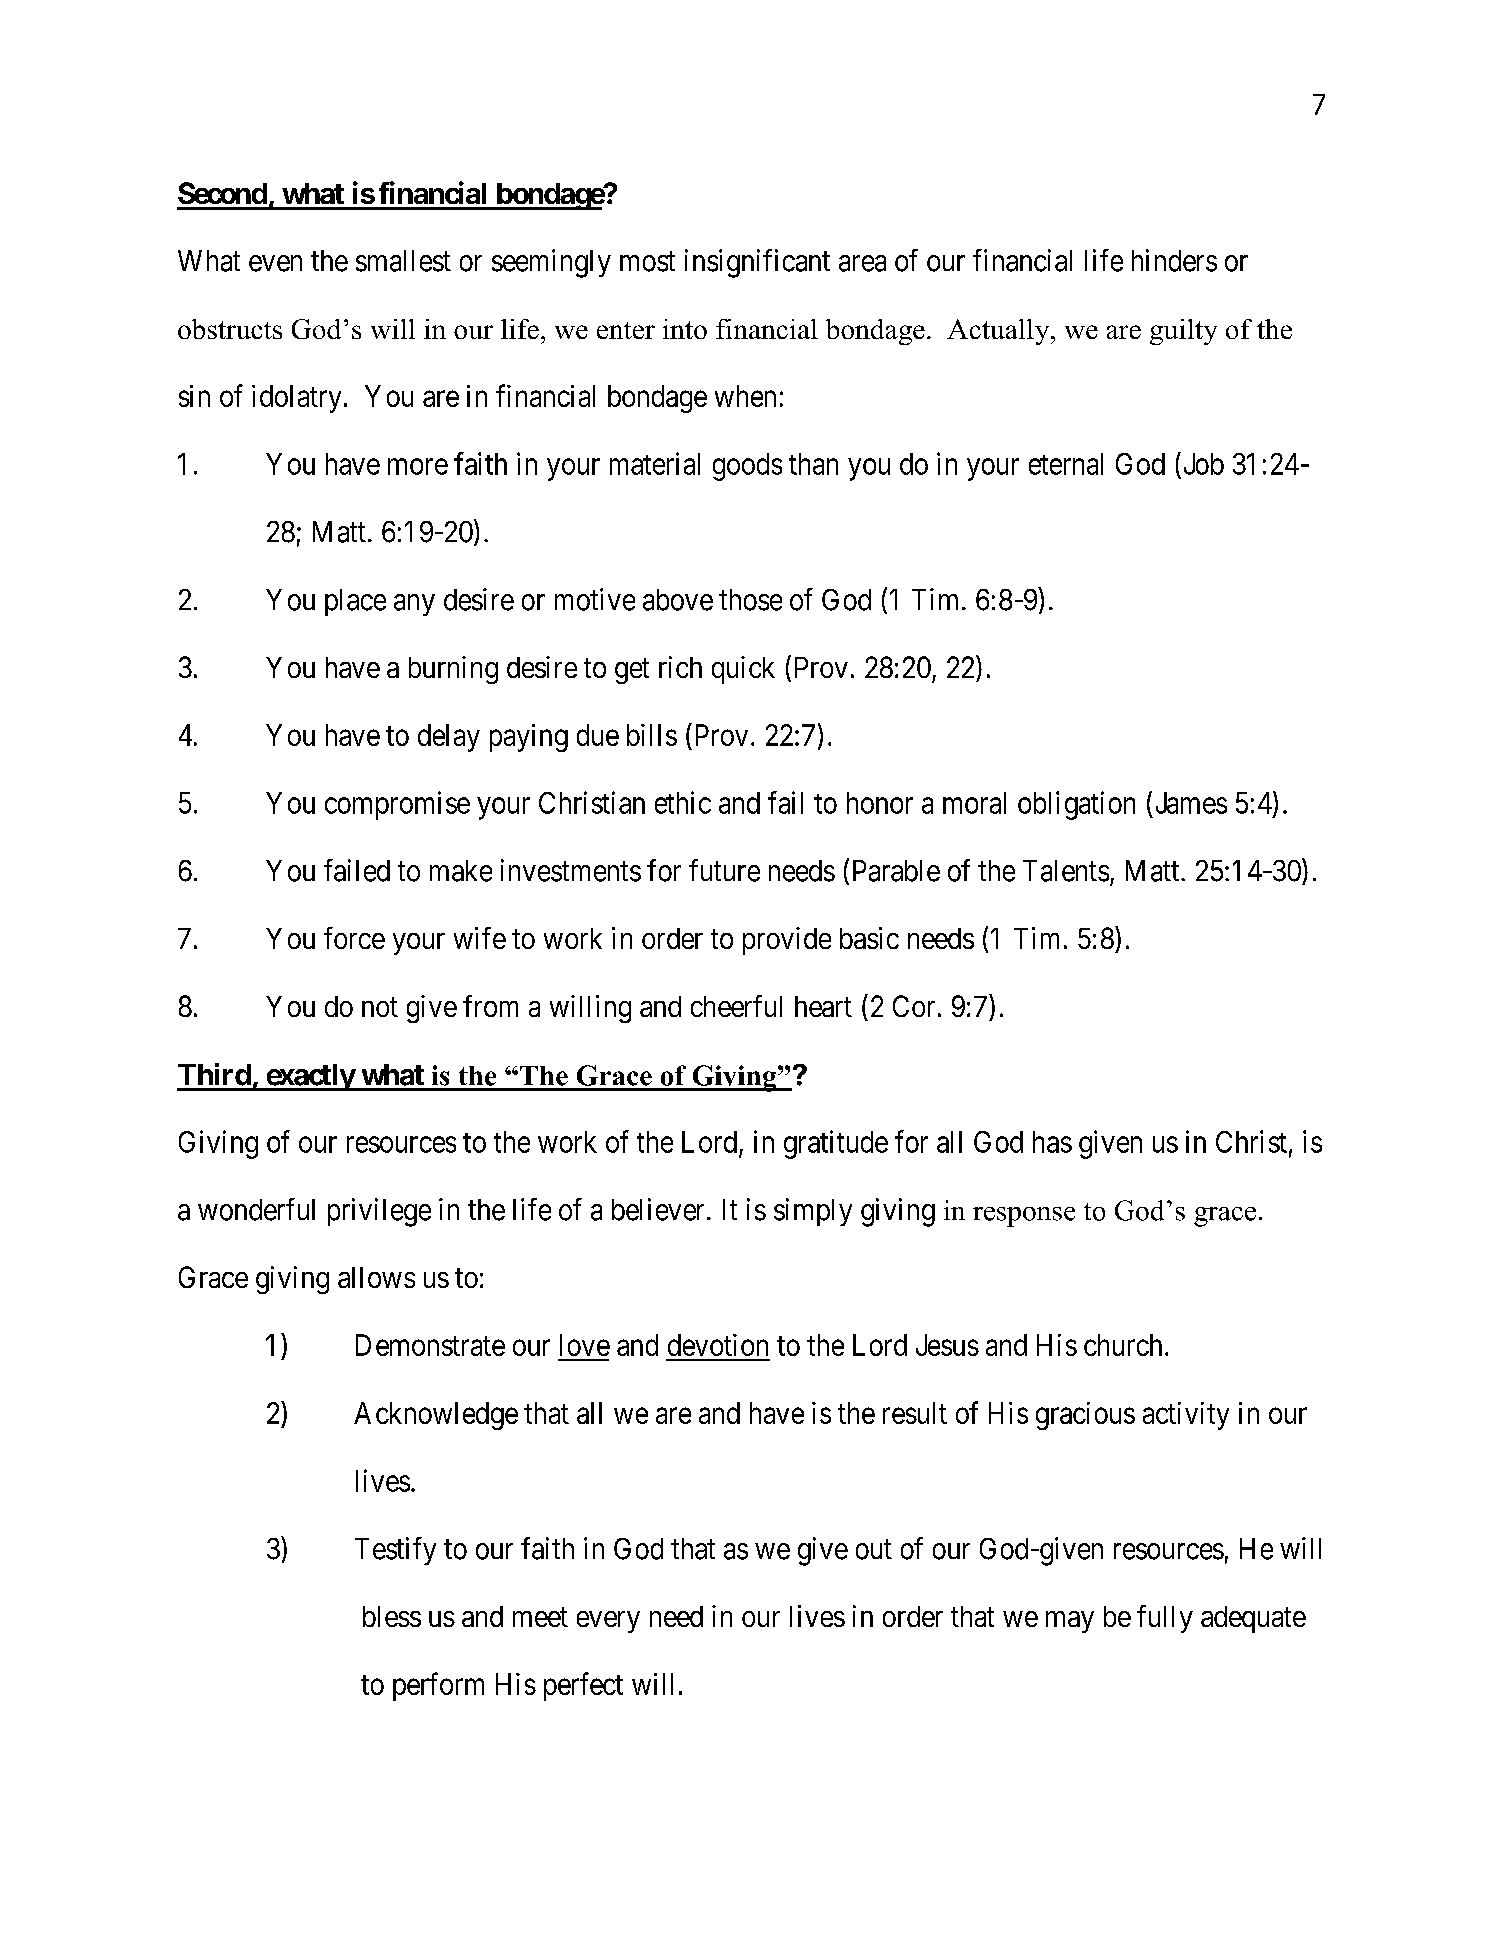  I want to click on perform, so click(438, 1686).
